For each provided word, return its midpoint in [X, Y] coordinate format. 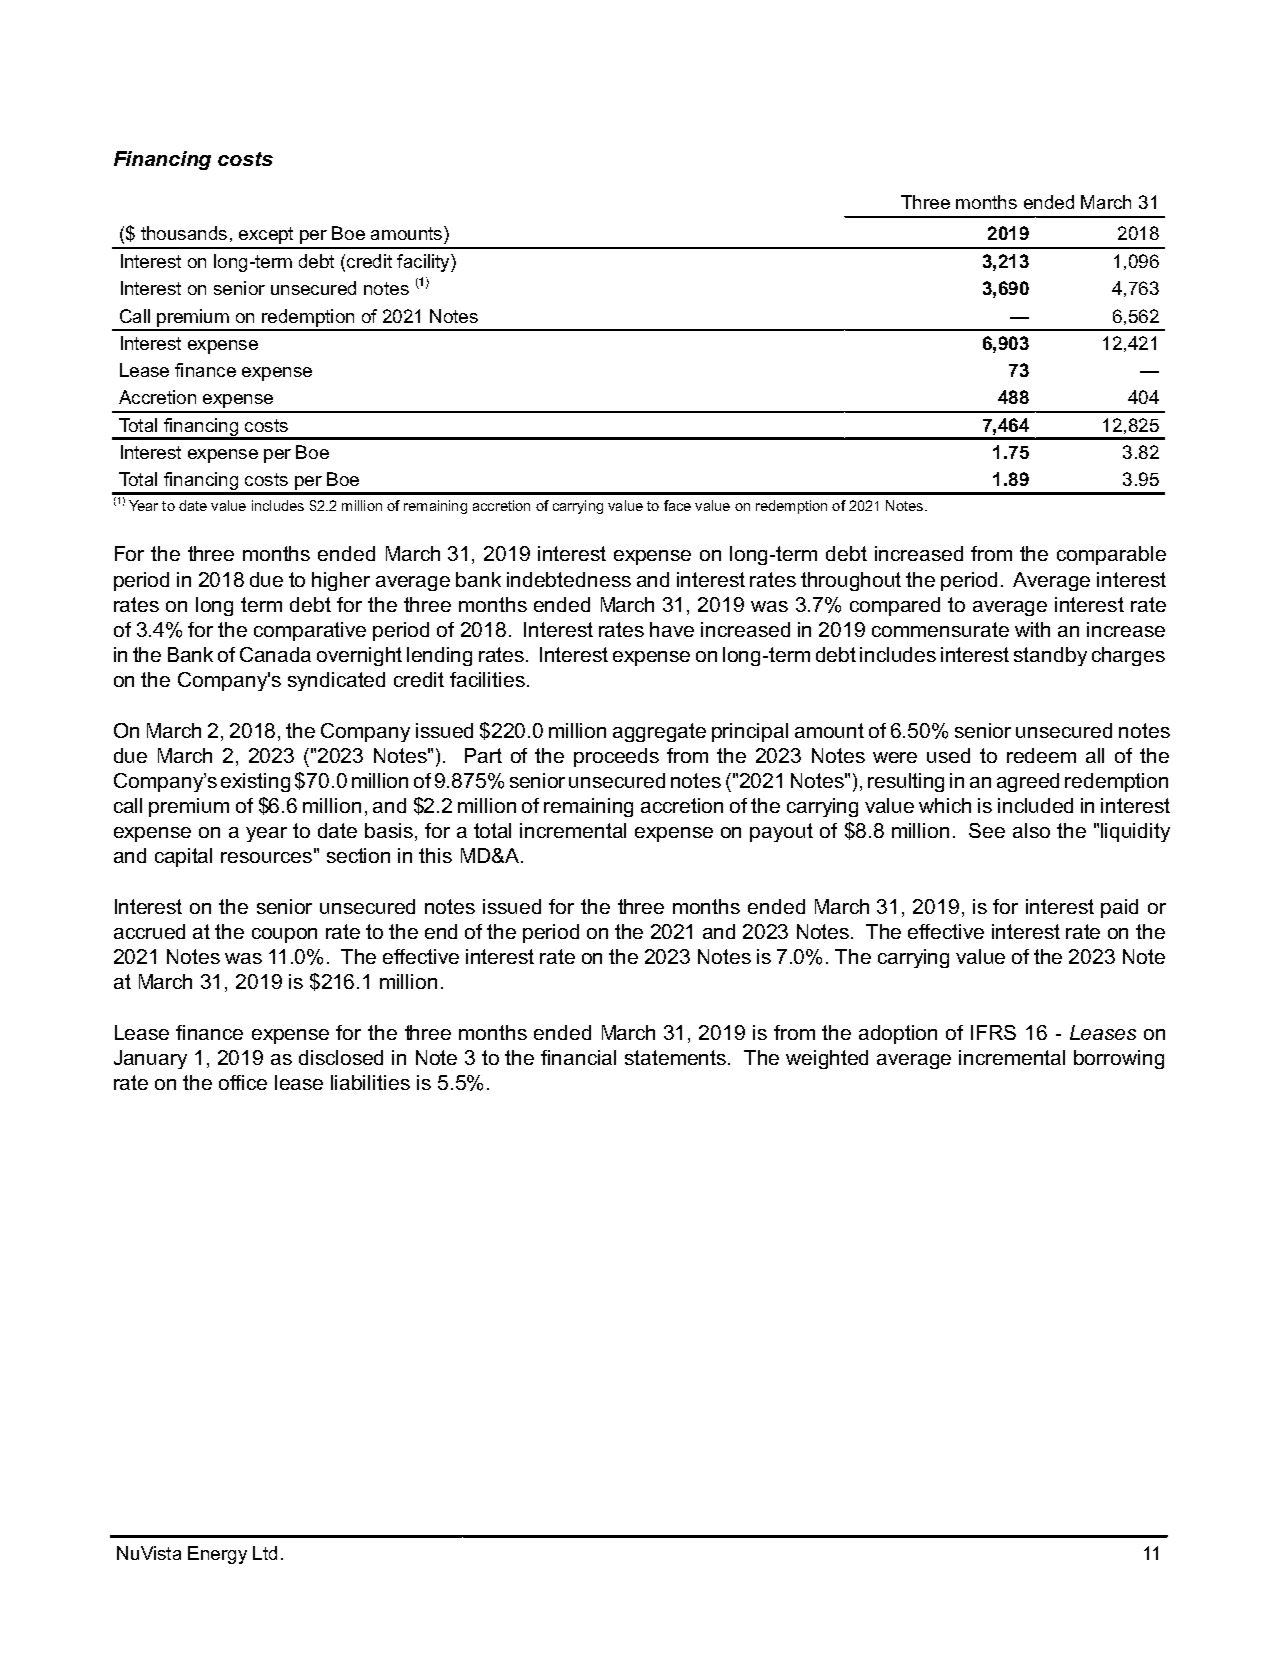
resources [266, 857]
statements [677, 1057]
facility [424, 263]
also [1031, 830]
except [266, 235]
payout [781, 832]
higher [341, 581]
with [1032, 629]
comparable [1111, 555]
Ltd [265, 1553]
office [243, 1082]
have [672, 629]
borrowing [1119, 1059]
